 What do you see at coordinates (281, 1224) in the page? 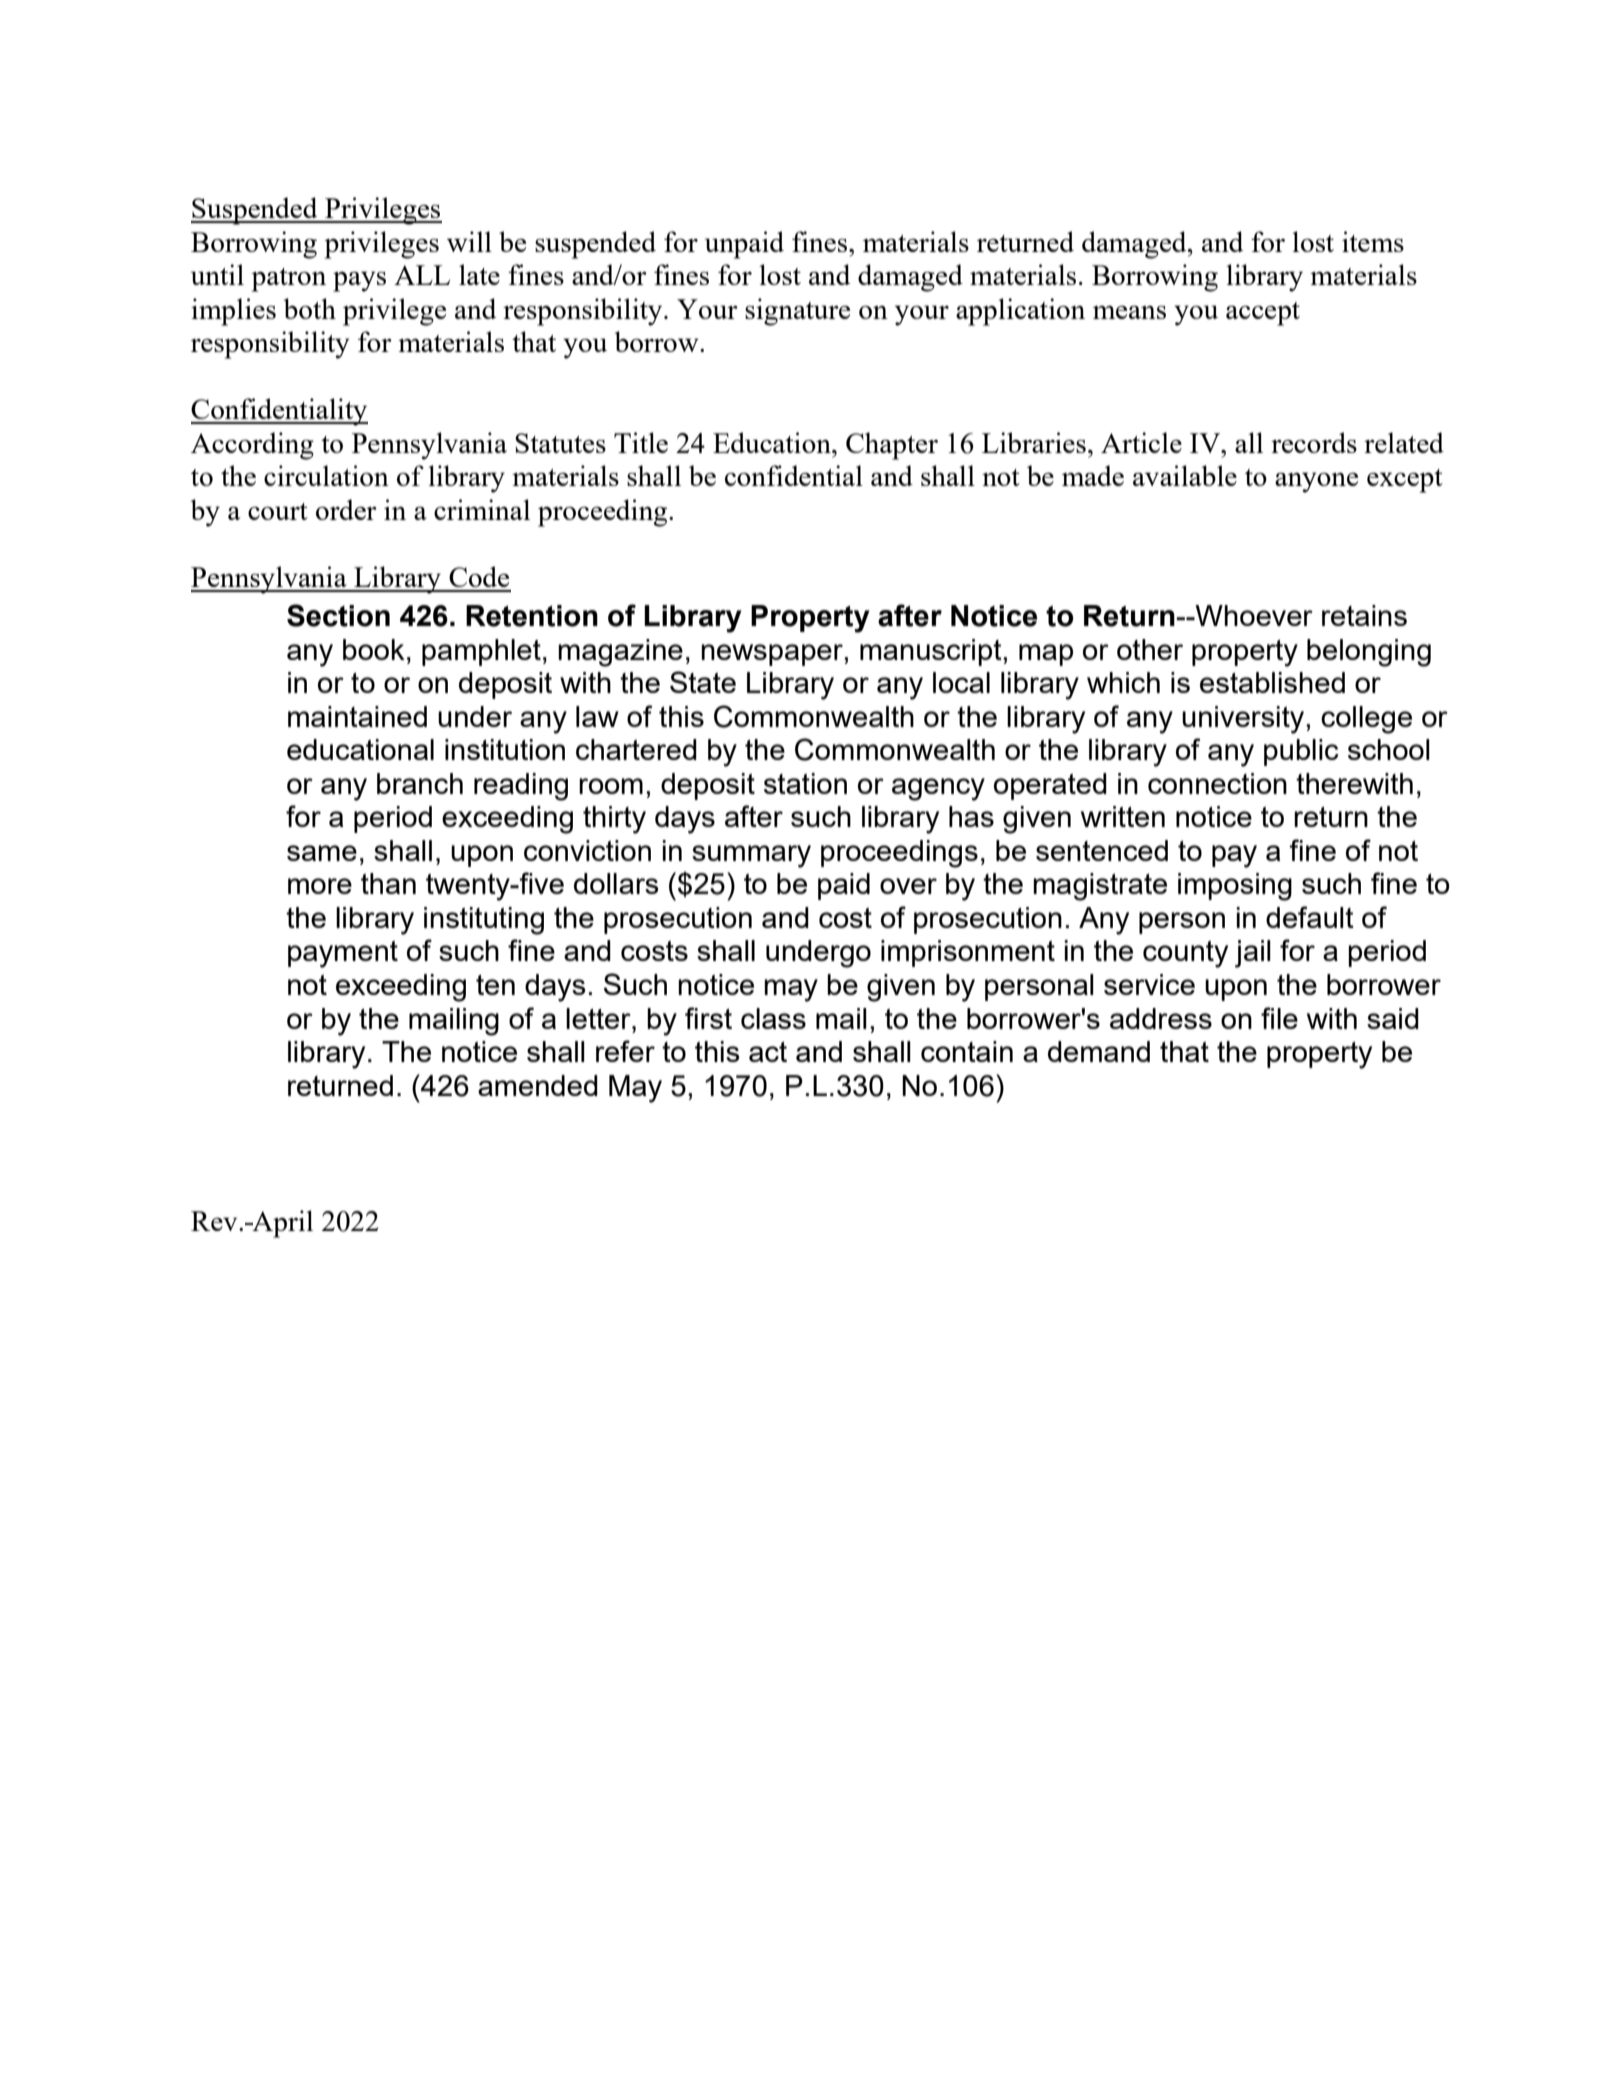
I see `April` at bounding box center [281, 1224].
